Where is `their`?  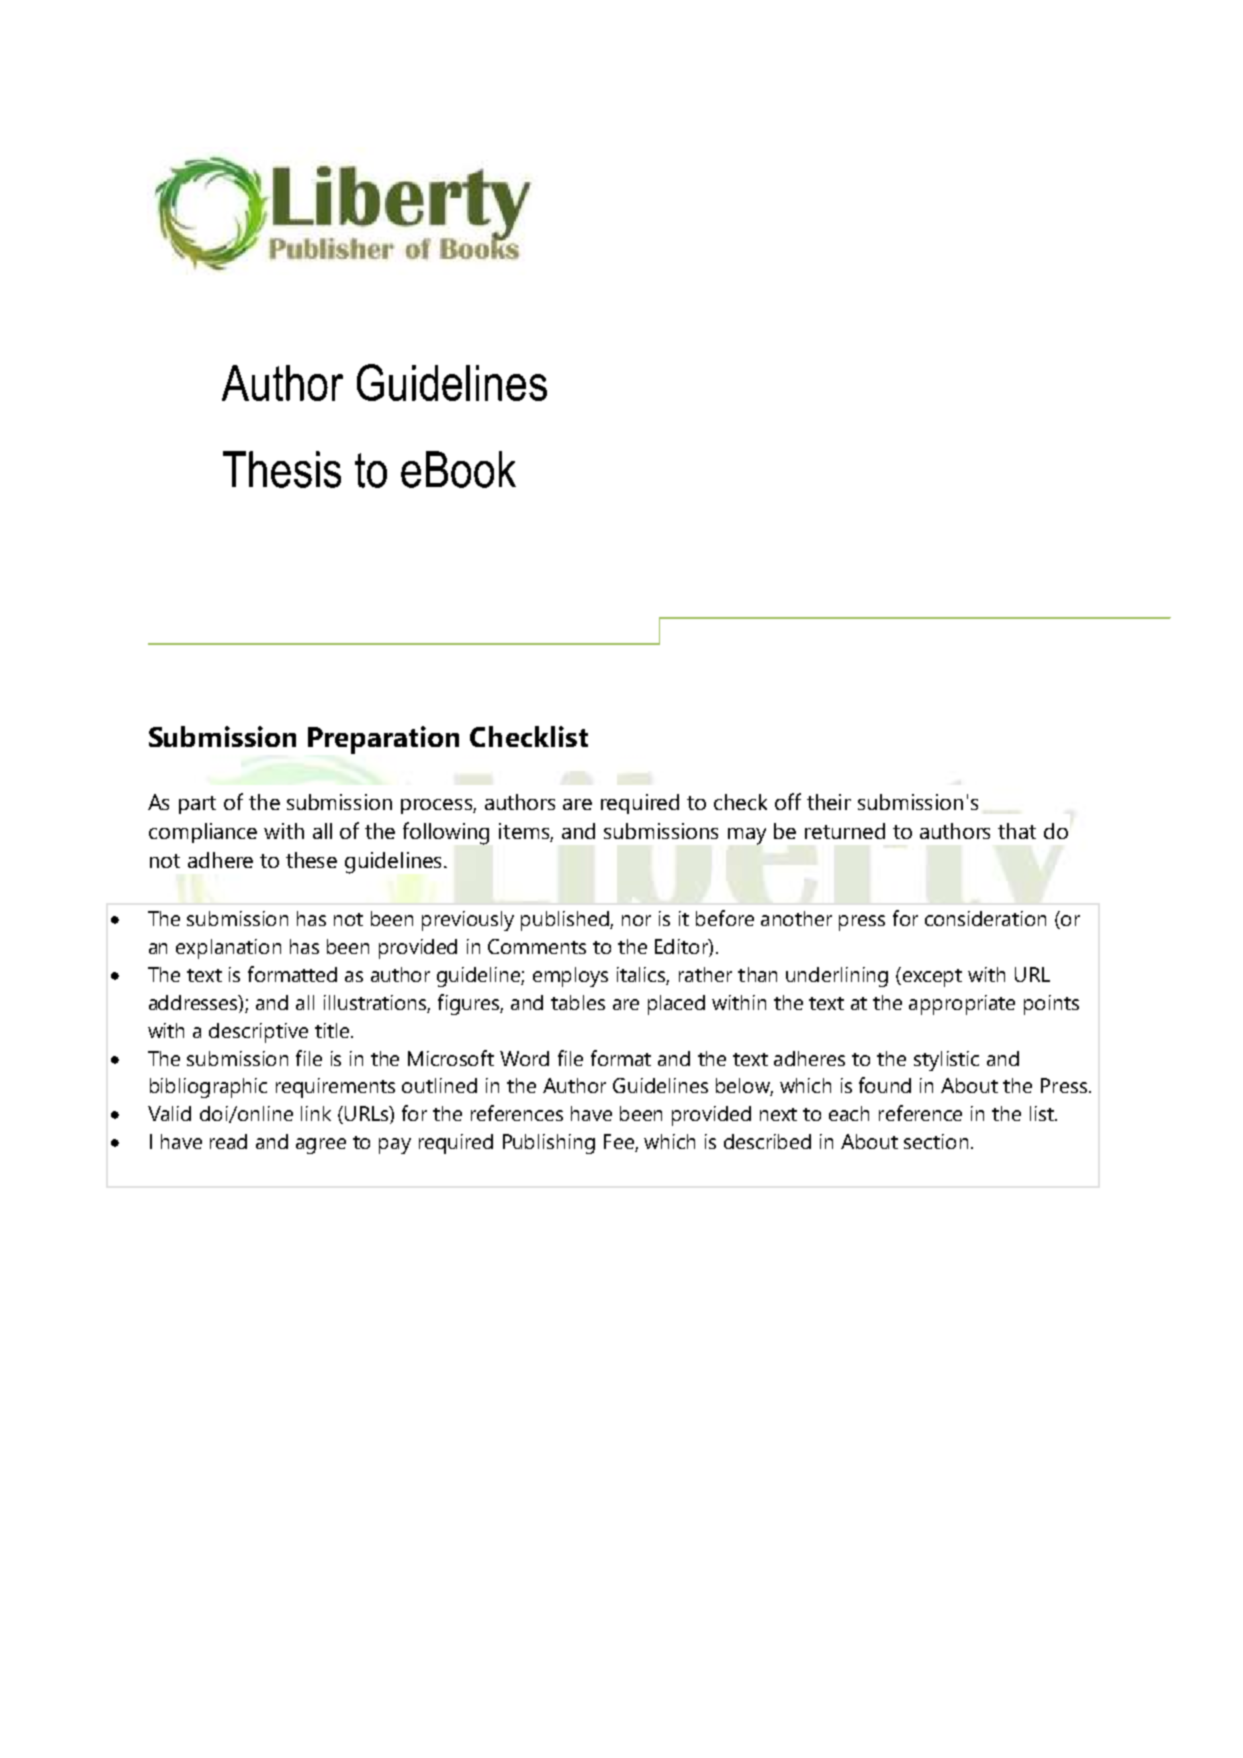 their is located at coordinates (829, 802).
